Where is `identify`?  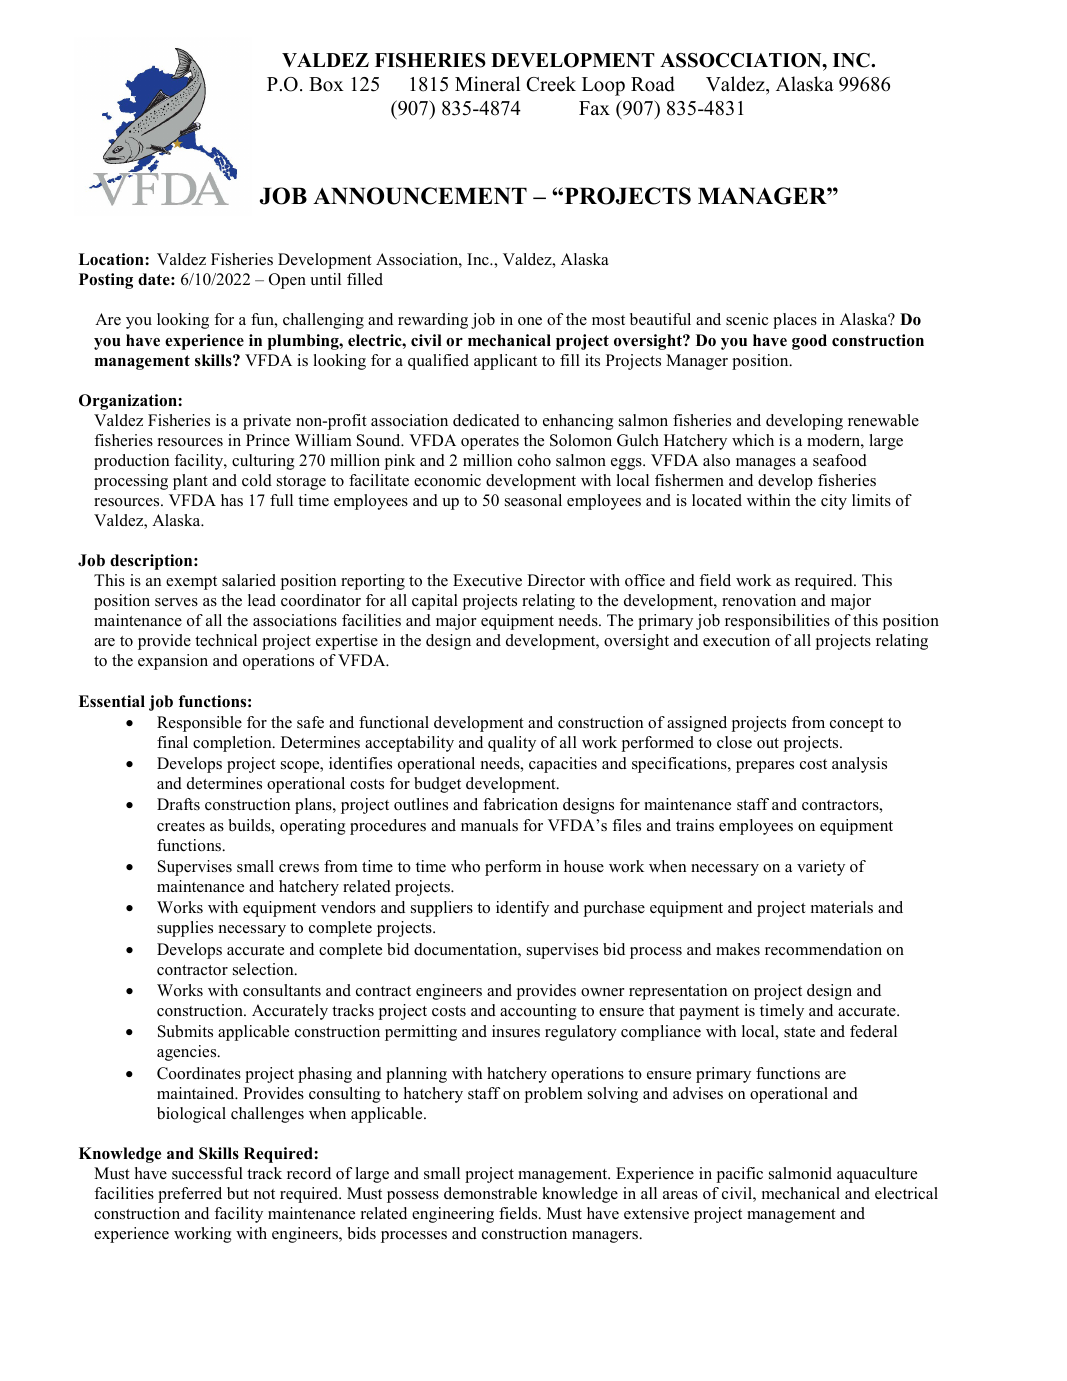
identify is located at coordinates (522, 909).
